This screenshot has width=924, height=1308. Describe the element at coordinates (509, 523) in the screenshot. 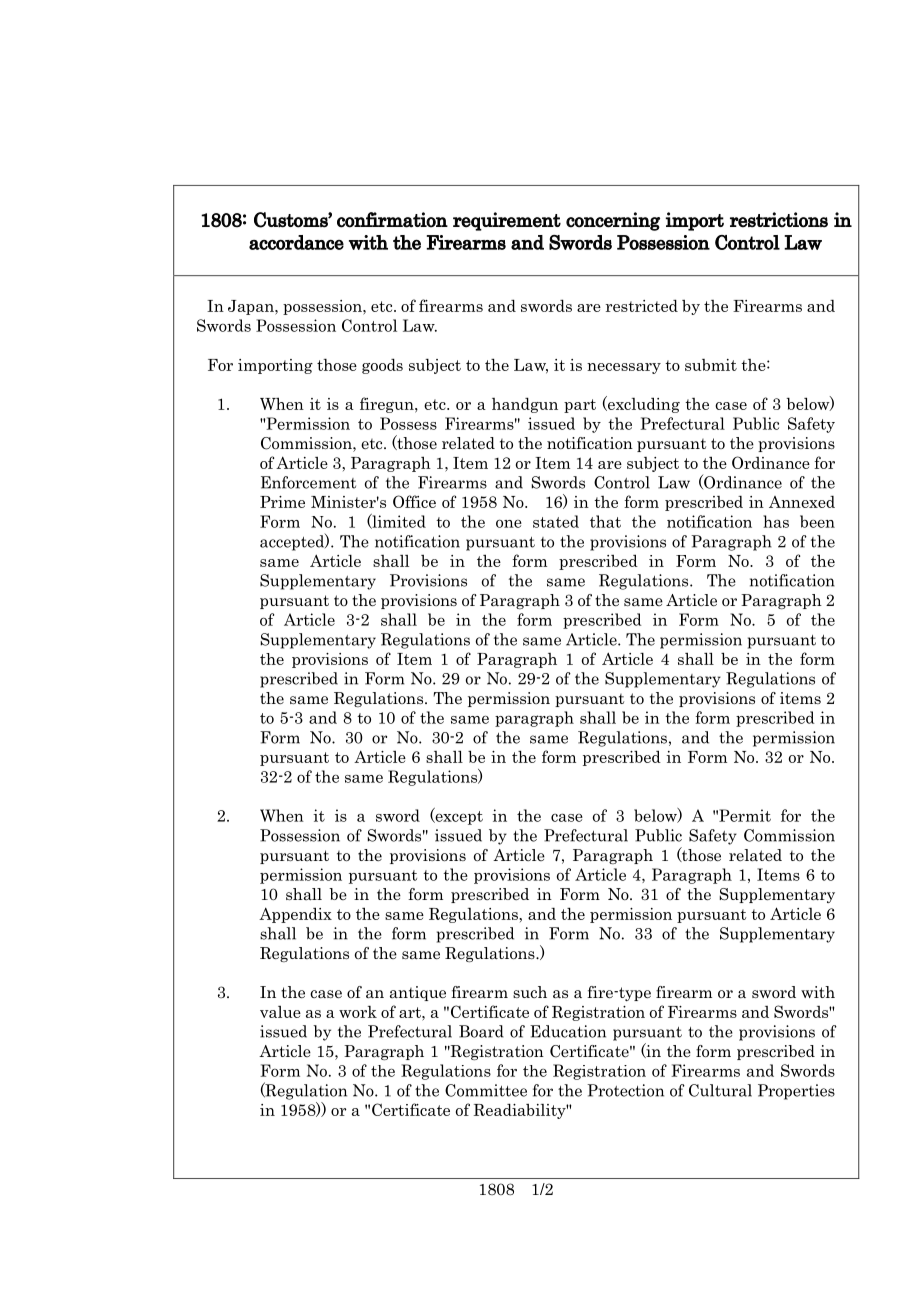

I see `one` at that location.
